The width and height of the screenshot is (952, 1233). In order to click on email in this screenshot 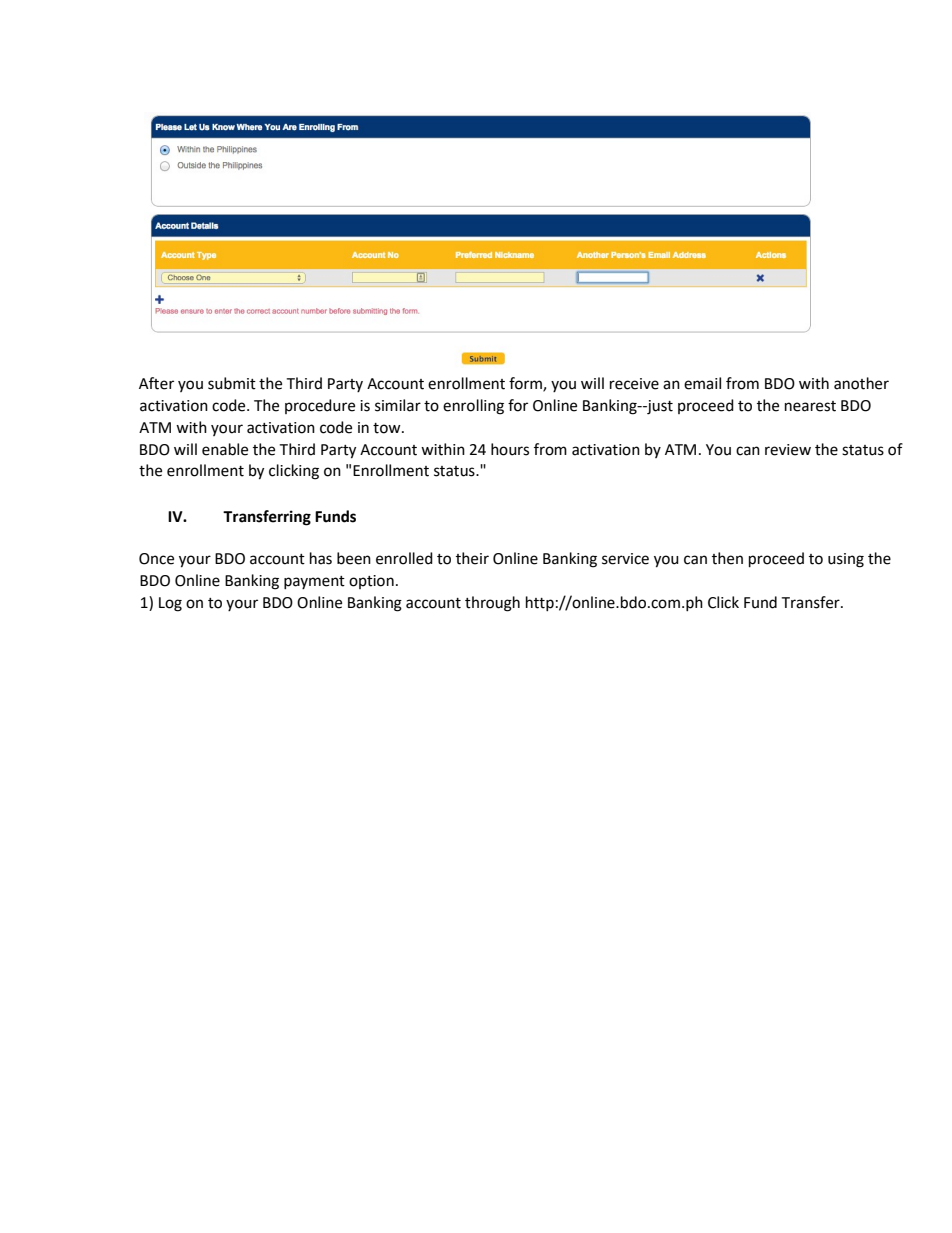, I will do `click(702, 383)`.
